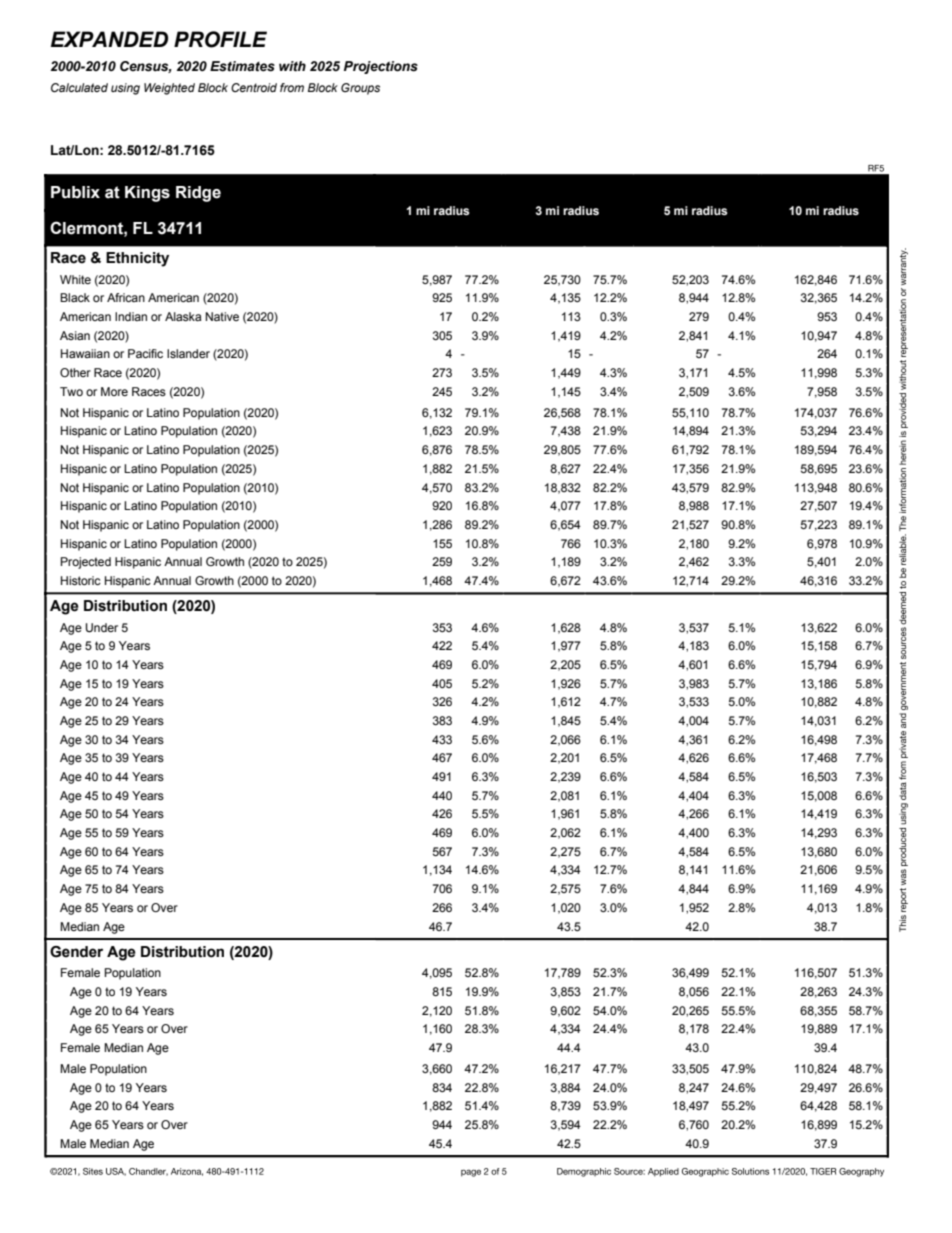  I want to click on Estimates, so click(242, 66).
